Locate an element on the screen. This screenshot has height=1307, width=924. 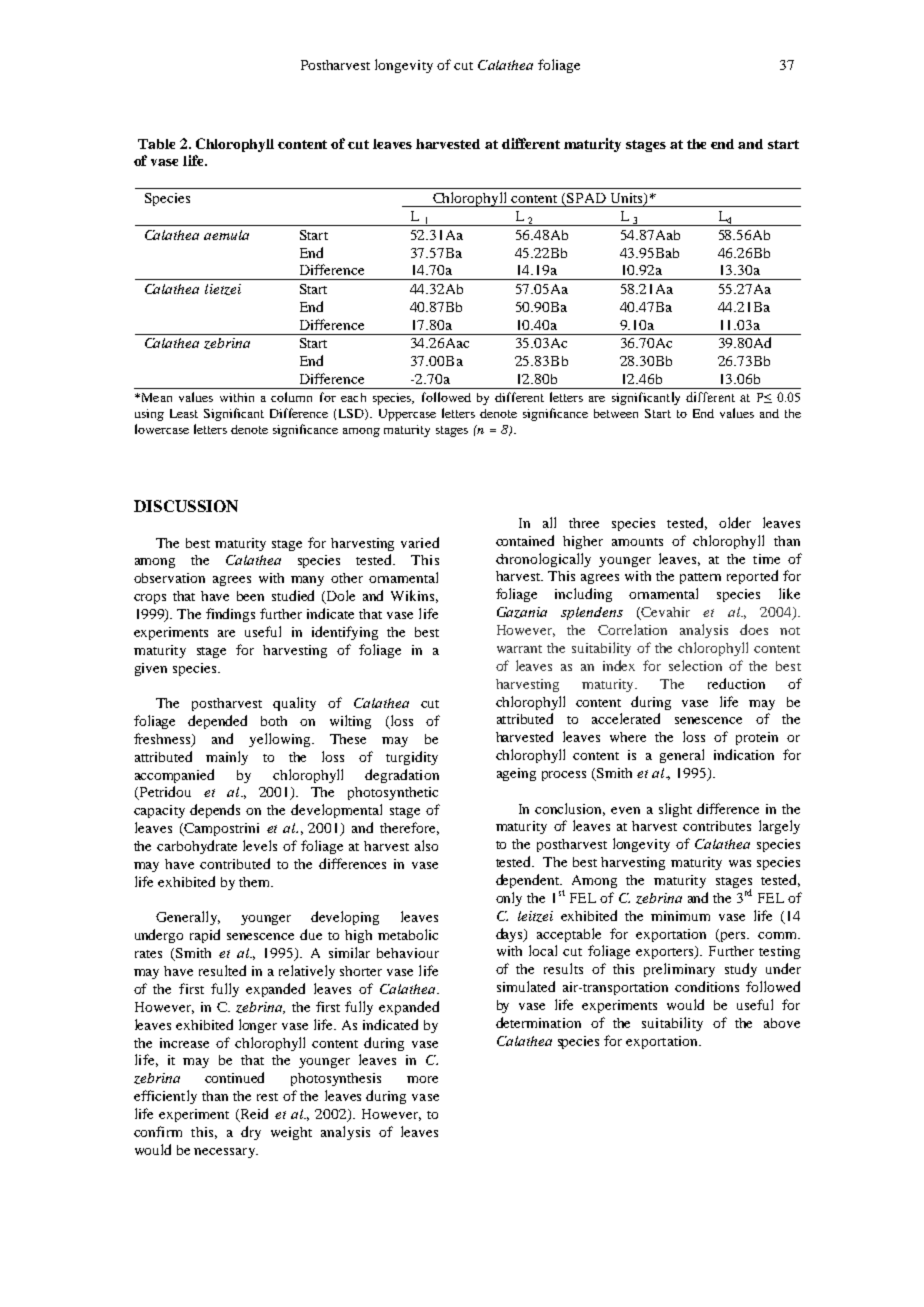
been is located at coordinates (250, 596).
